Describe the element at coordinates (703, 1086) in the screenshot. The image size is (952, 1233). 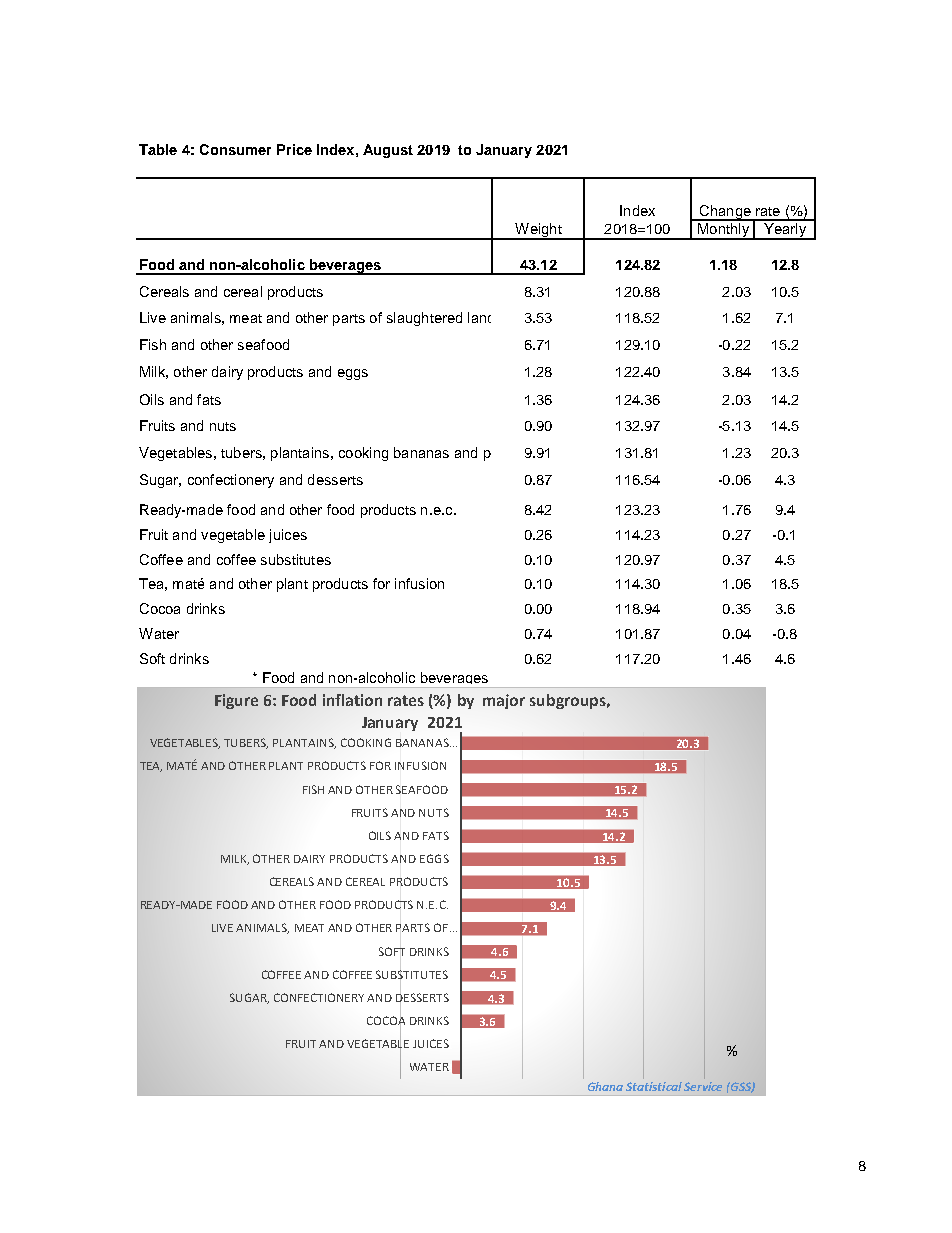
I see `Service` at that location.
